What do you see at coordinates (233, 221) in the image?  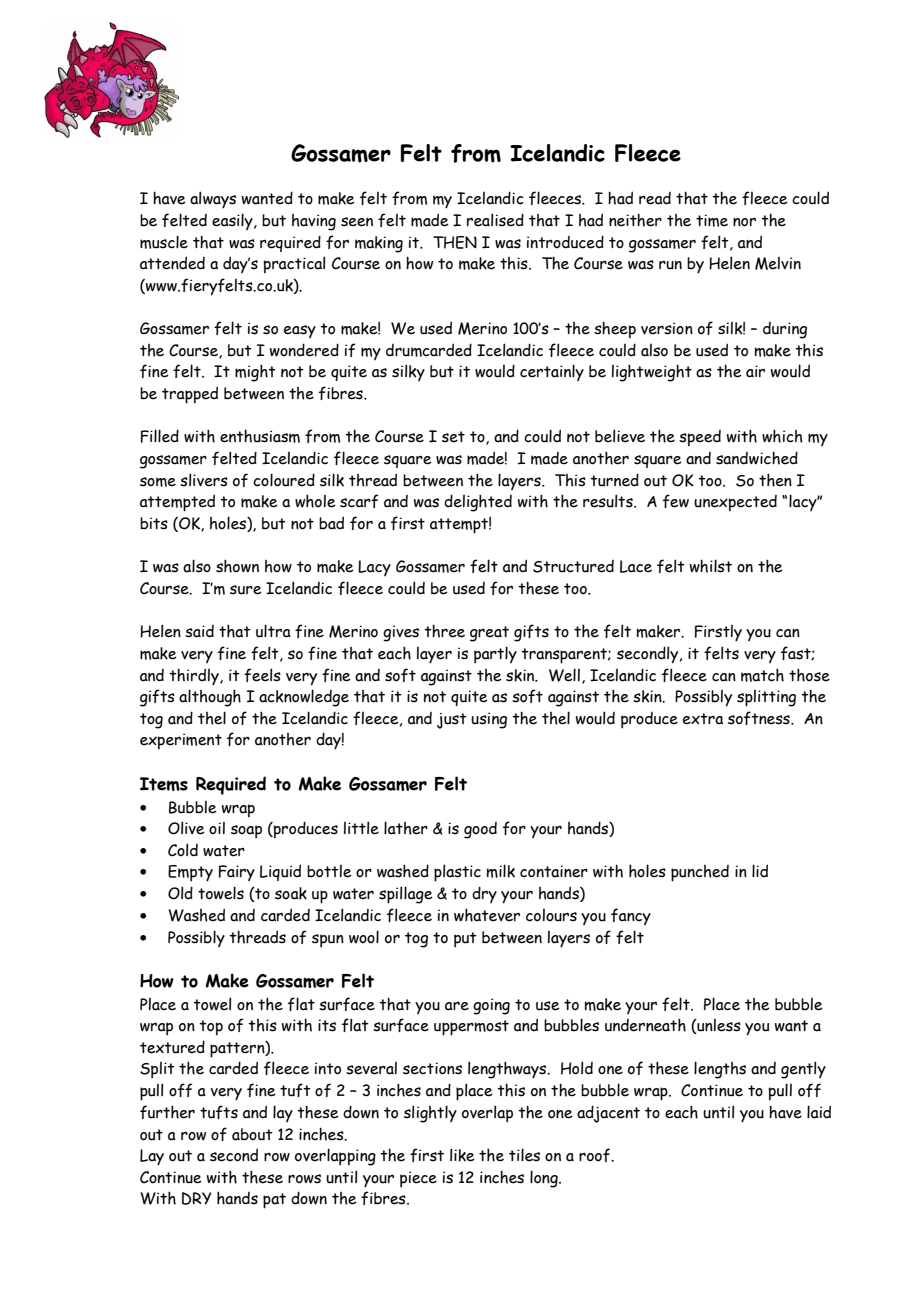 I see `easily` at bounding box center [233, 221].
